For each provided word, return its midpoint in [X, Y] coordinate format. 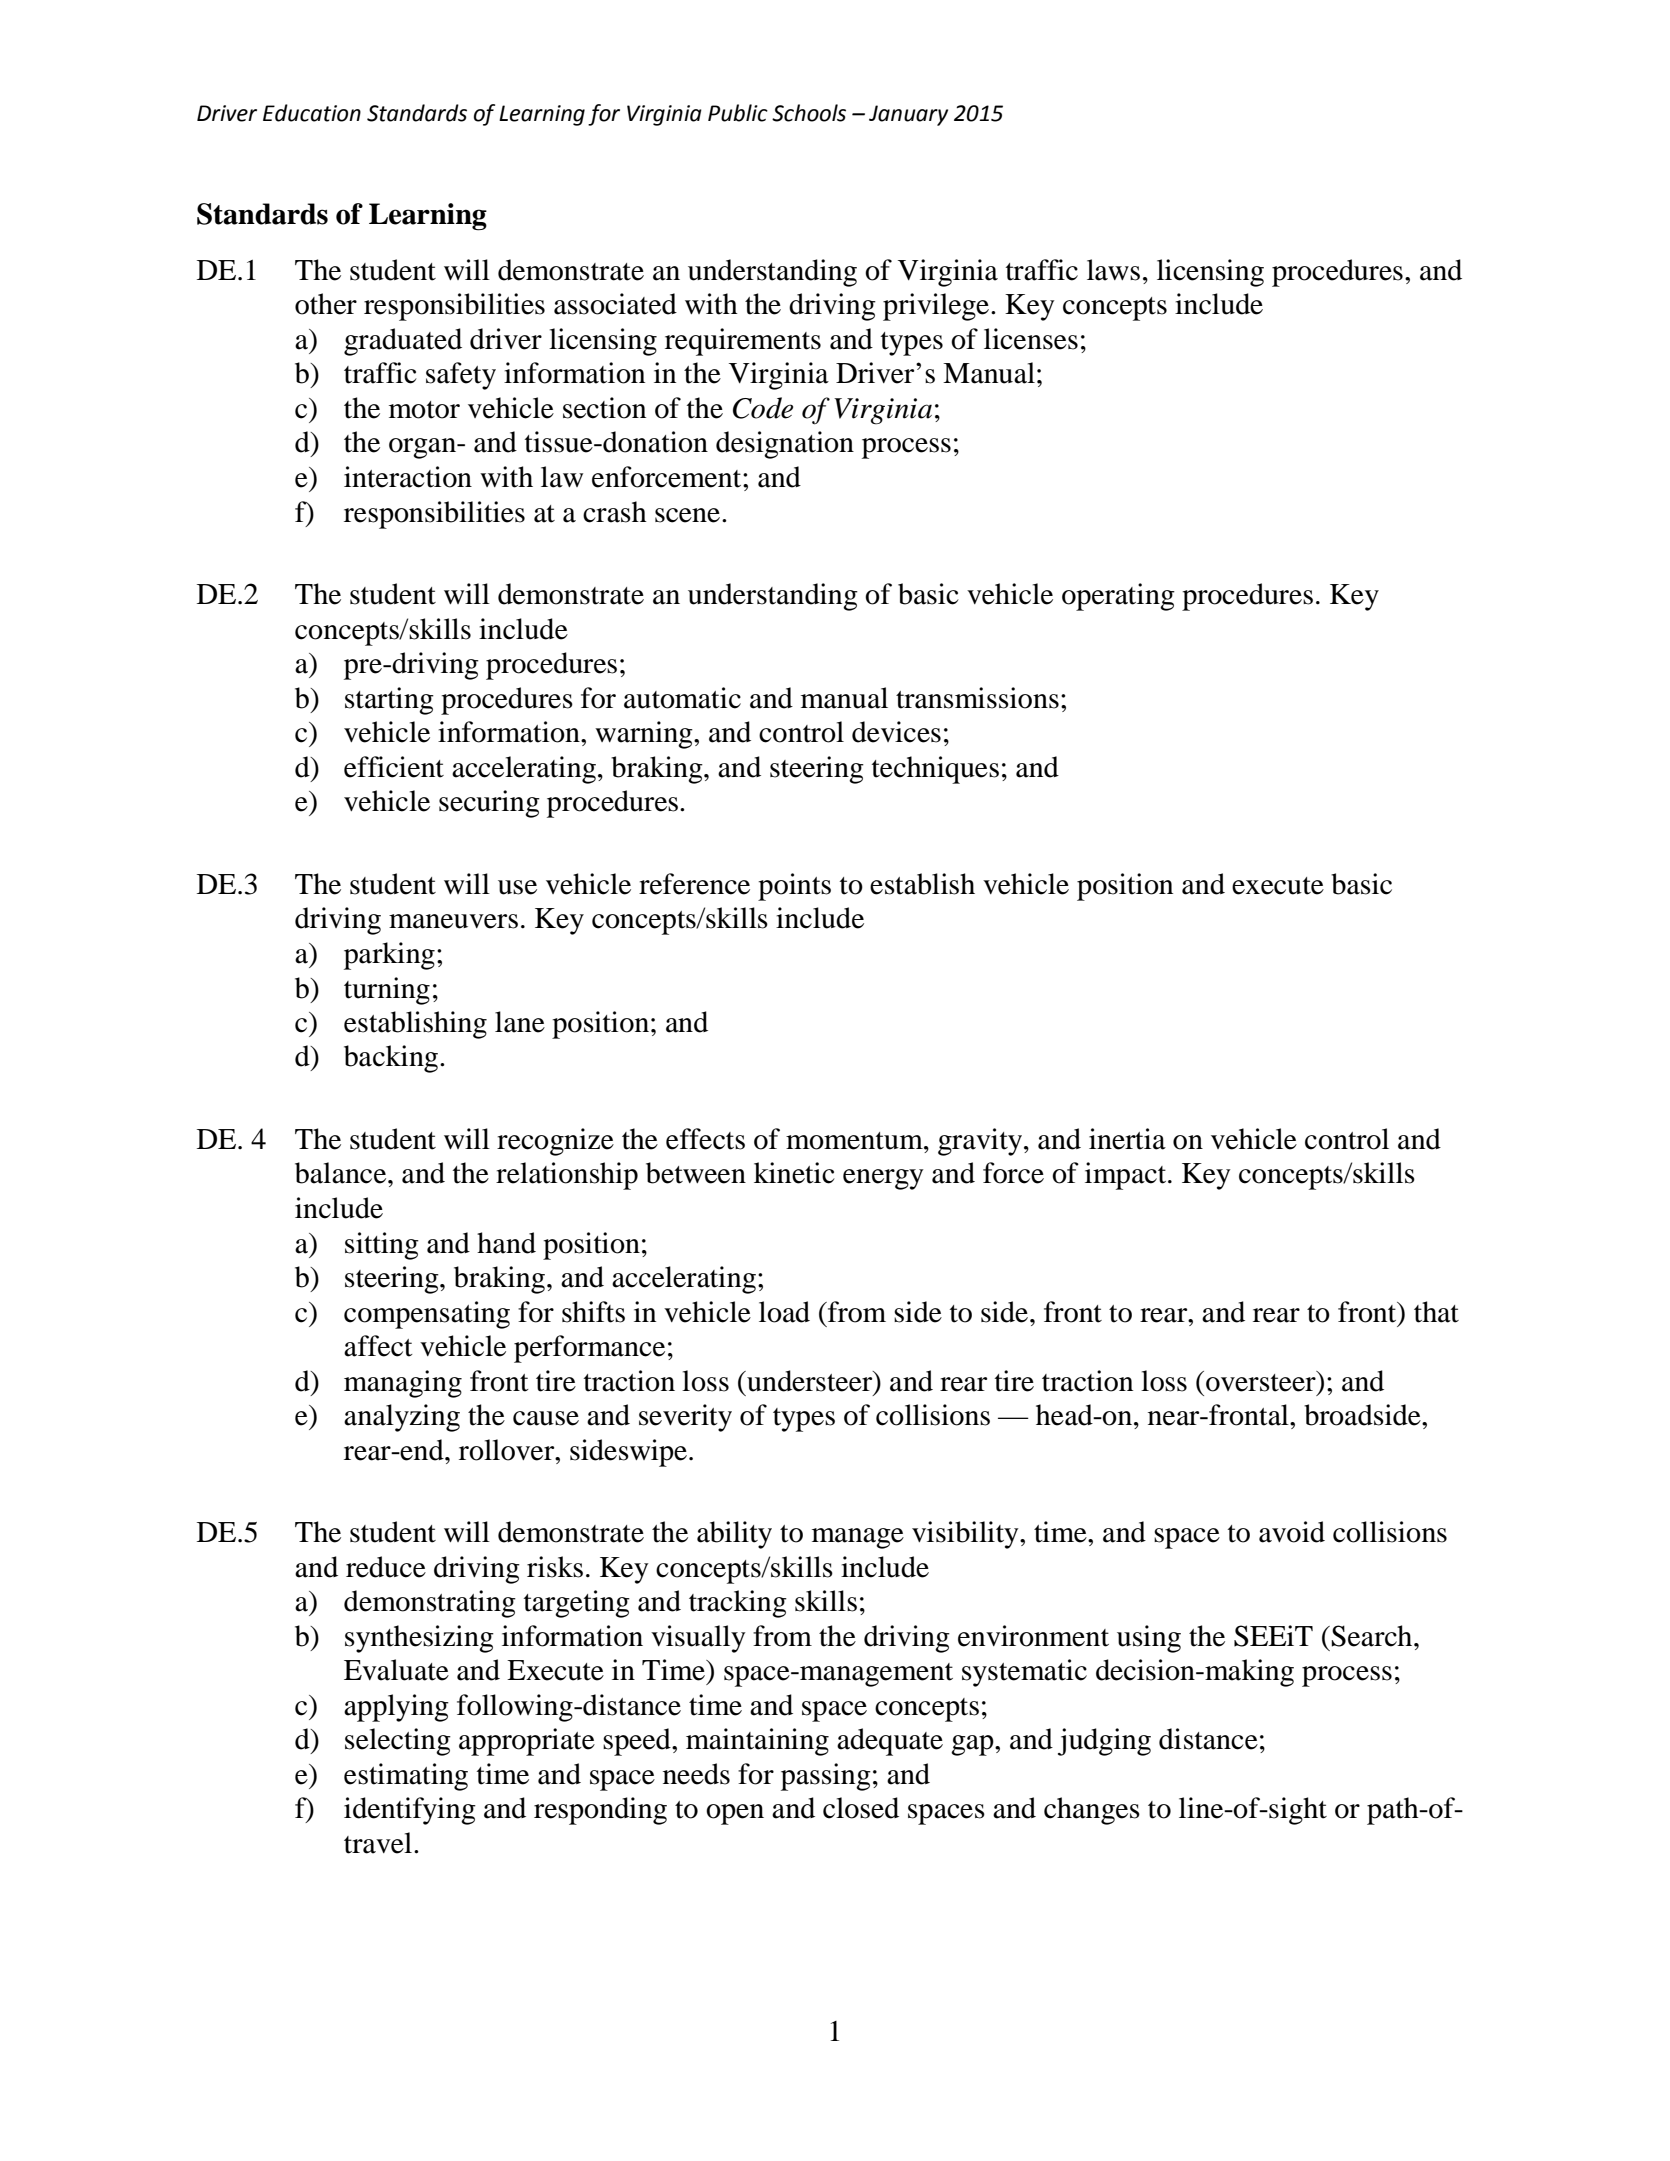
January [908, 115]
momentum [855, 1141]
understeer [810, 1381]
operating [1118, 597]
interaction [408, 477]
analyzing [402, 1418]
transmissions [977, 698]
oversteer [1262, 1381]
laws [1113, 270]
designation [785, 445]
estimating [406, 1777]
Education [312, 113]
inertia [1127, 1139]
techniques [935, 770]
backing [391, 1059]
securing [489, 804]
